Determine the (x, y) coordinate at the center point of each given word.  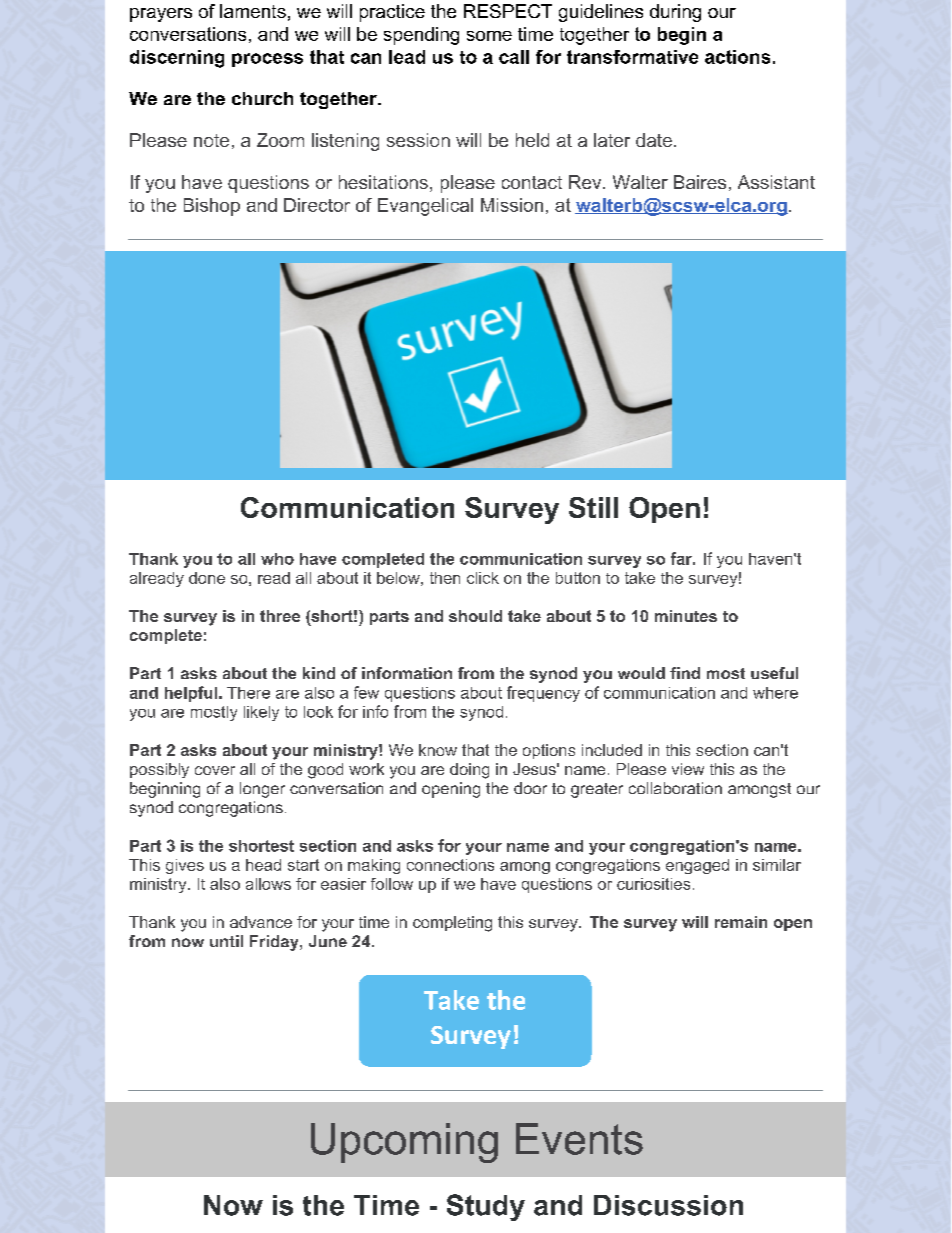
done (207, 578)
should (475, 616)
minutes (686, 616)
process (267, 60)
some (489, 36)
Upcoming (404, 1143)
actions (737, 57)
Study (486, 1207)
